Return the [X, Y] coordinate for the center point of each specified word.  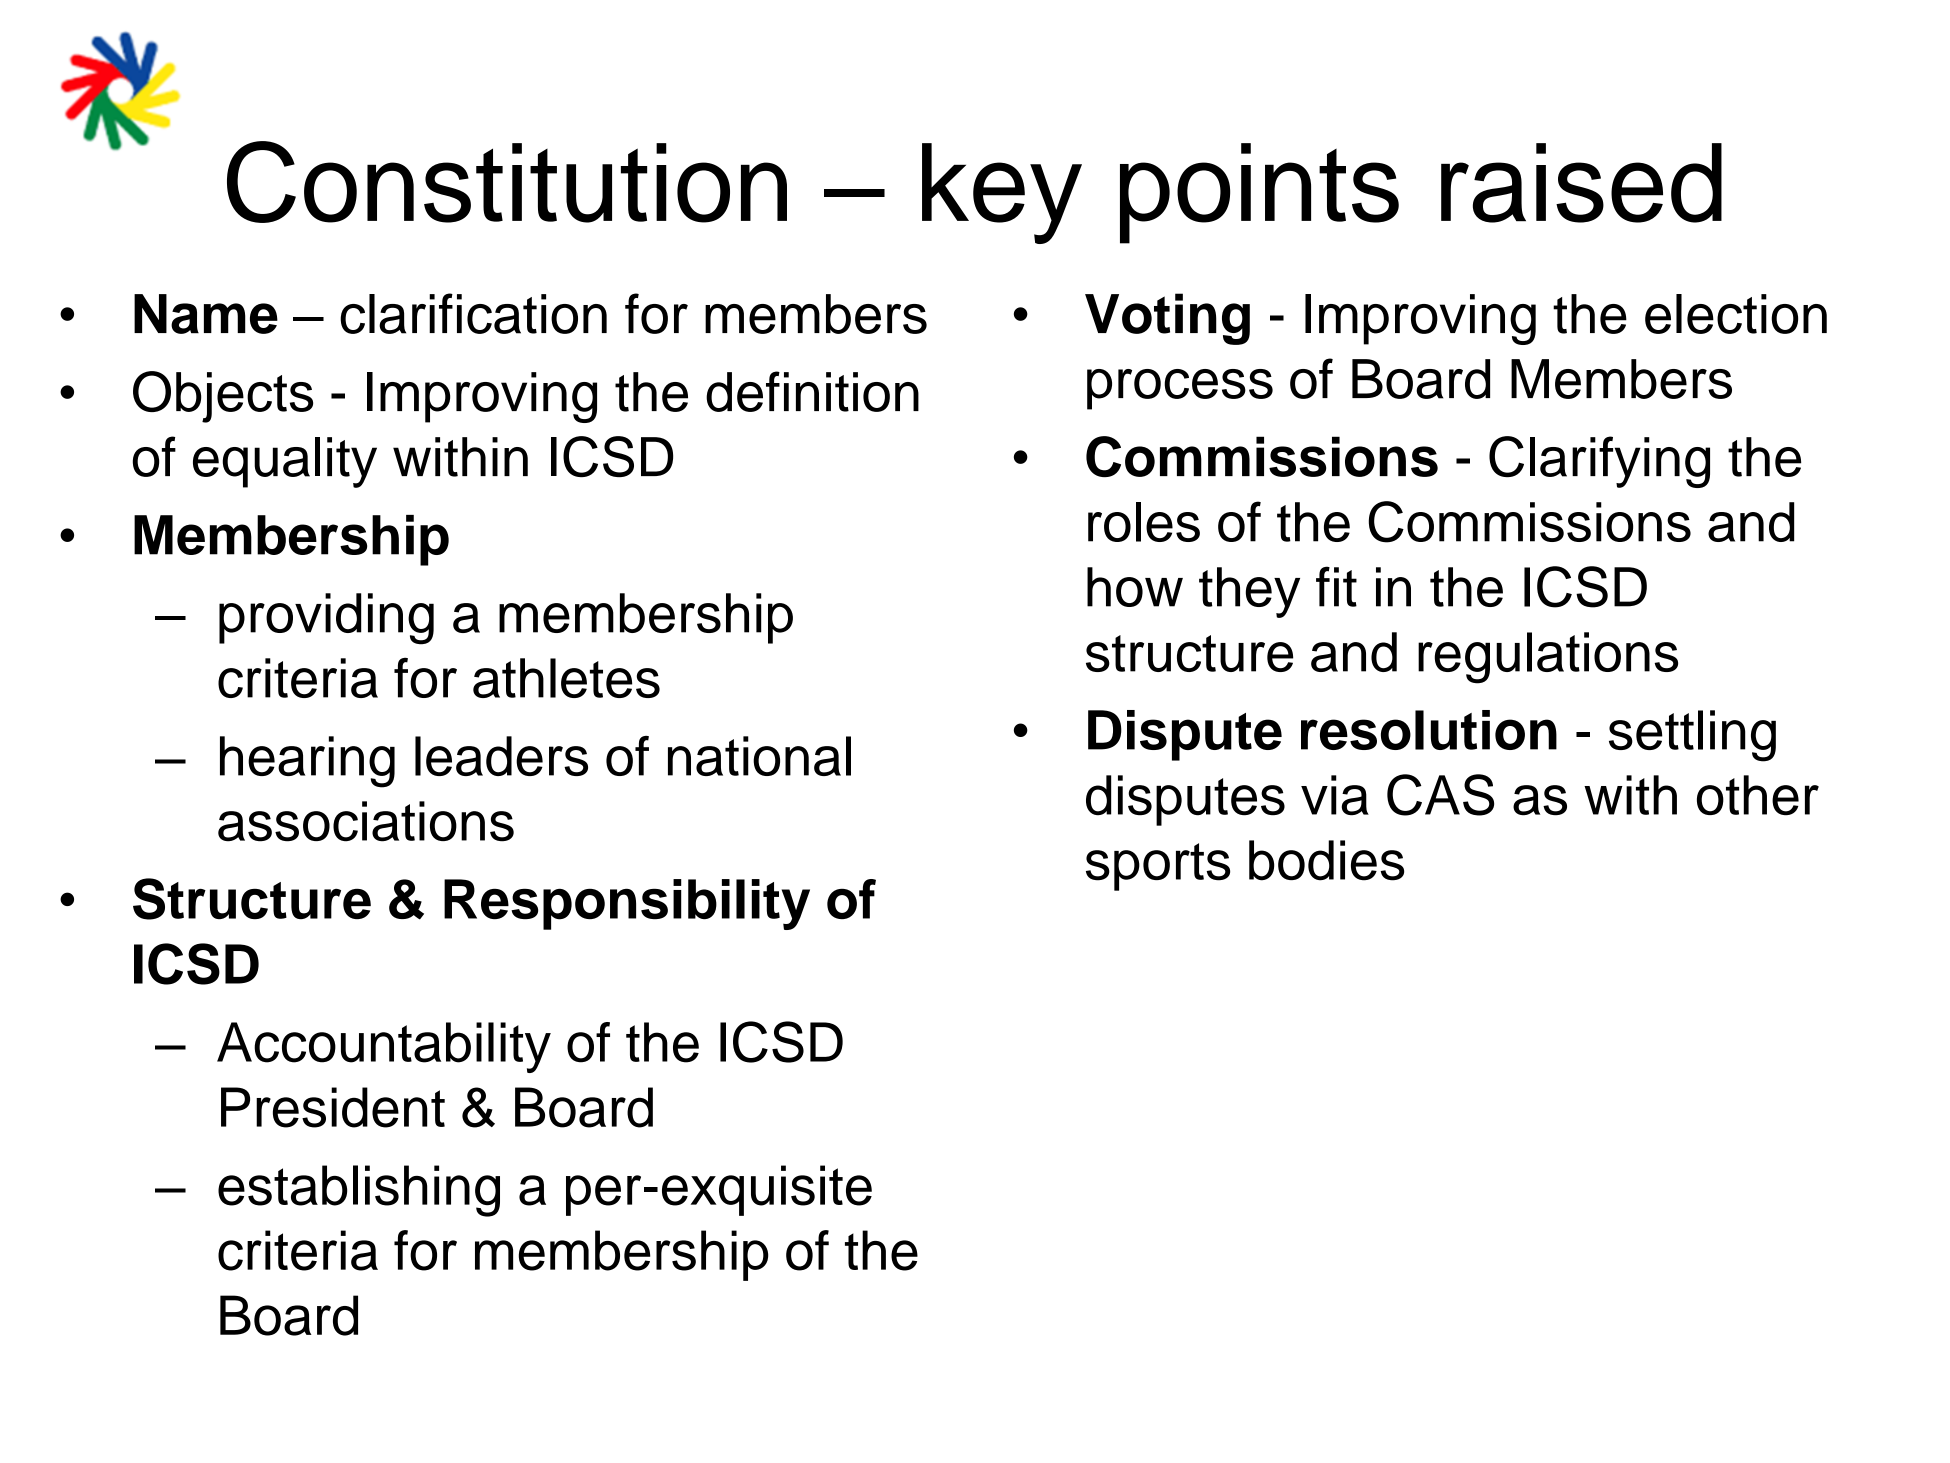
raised [1581, 183]
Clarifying [1599, 462]
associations [366, 821]
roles [1144, 522]
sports [1158, 867]
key [1002, 193]
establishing [359, 1191]
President [333, 1107]
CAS [1440, 795]
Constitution [507, 182]
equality [285, 462]
